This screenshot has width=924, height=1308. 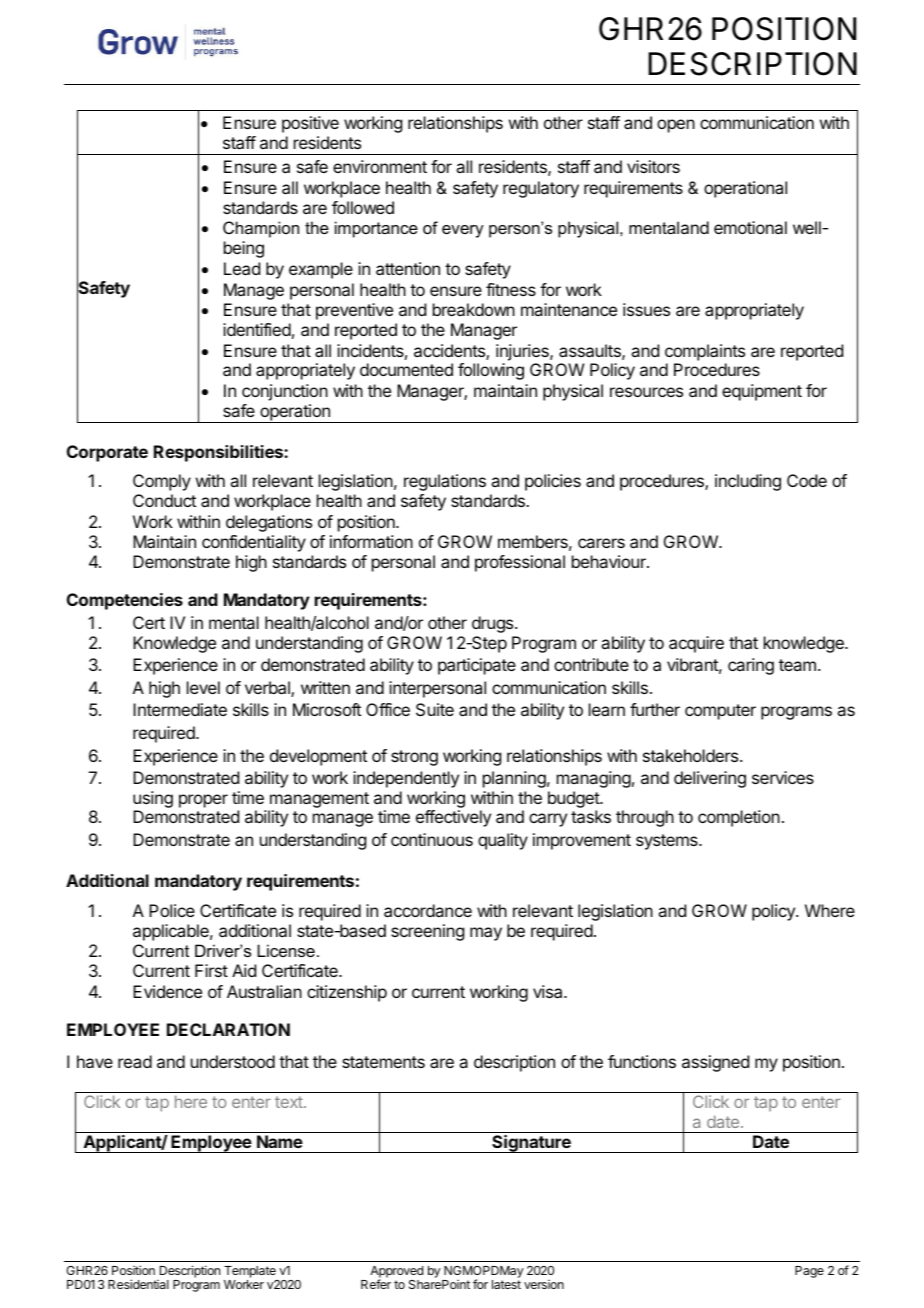 What do you see at coordinates (720, 712) in the screenshot?
I see `computer` at bounding box center [720, 712].
